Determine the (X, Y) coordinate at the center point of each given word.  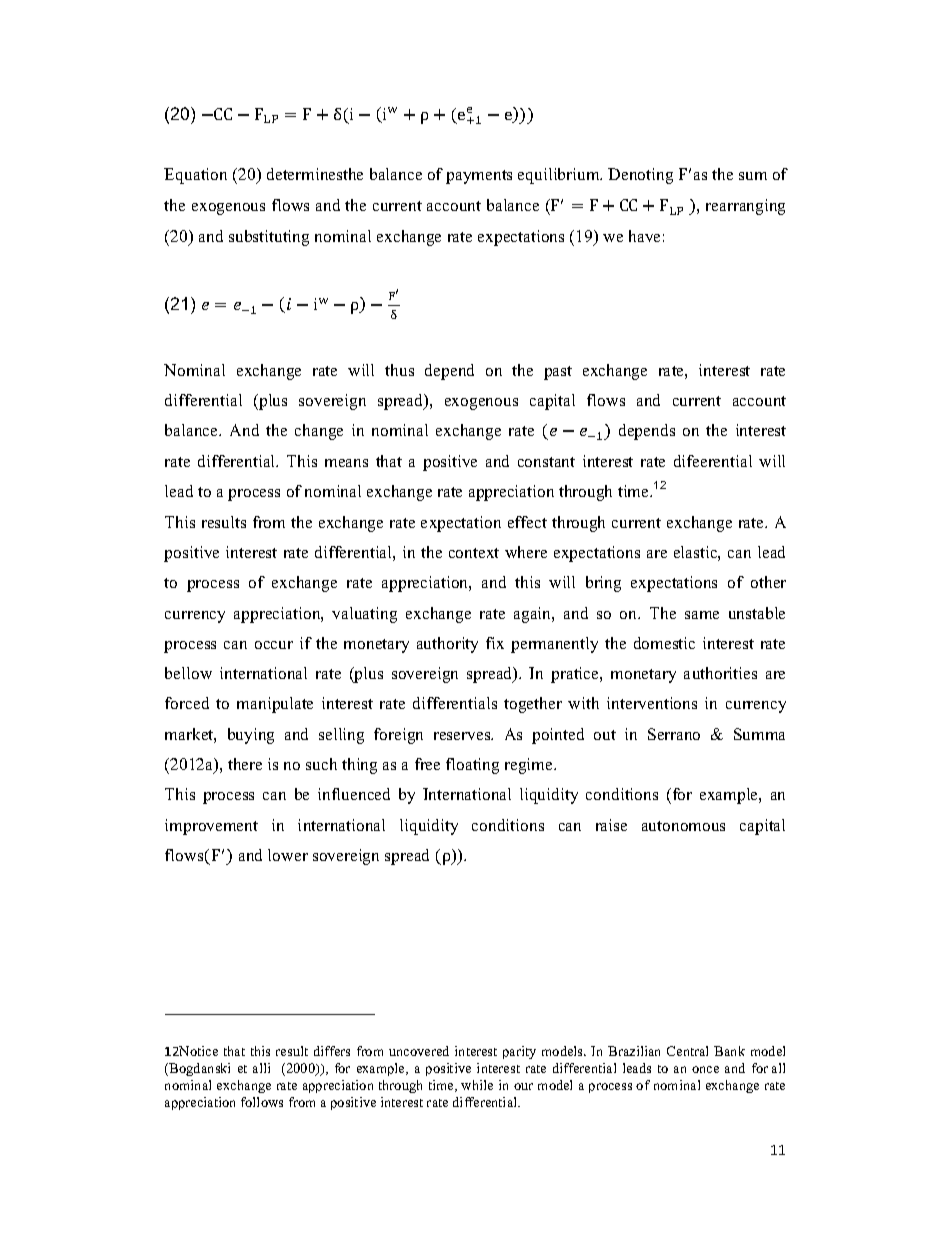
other (768, 582)
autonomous (683, 826)
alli (261, 1068)
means (346, 463)
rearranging (745, 207)
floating (472, 766)
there (245, 764)
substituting (269, 238)
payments (479, 177)
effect (527, 522)
